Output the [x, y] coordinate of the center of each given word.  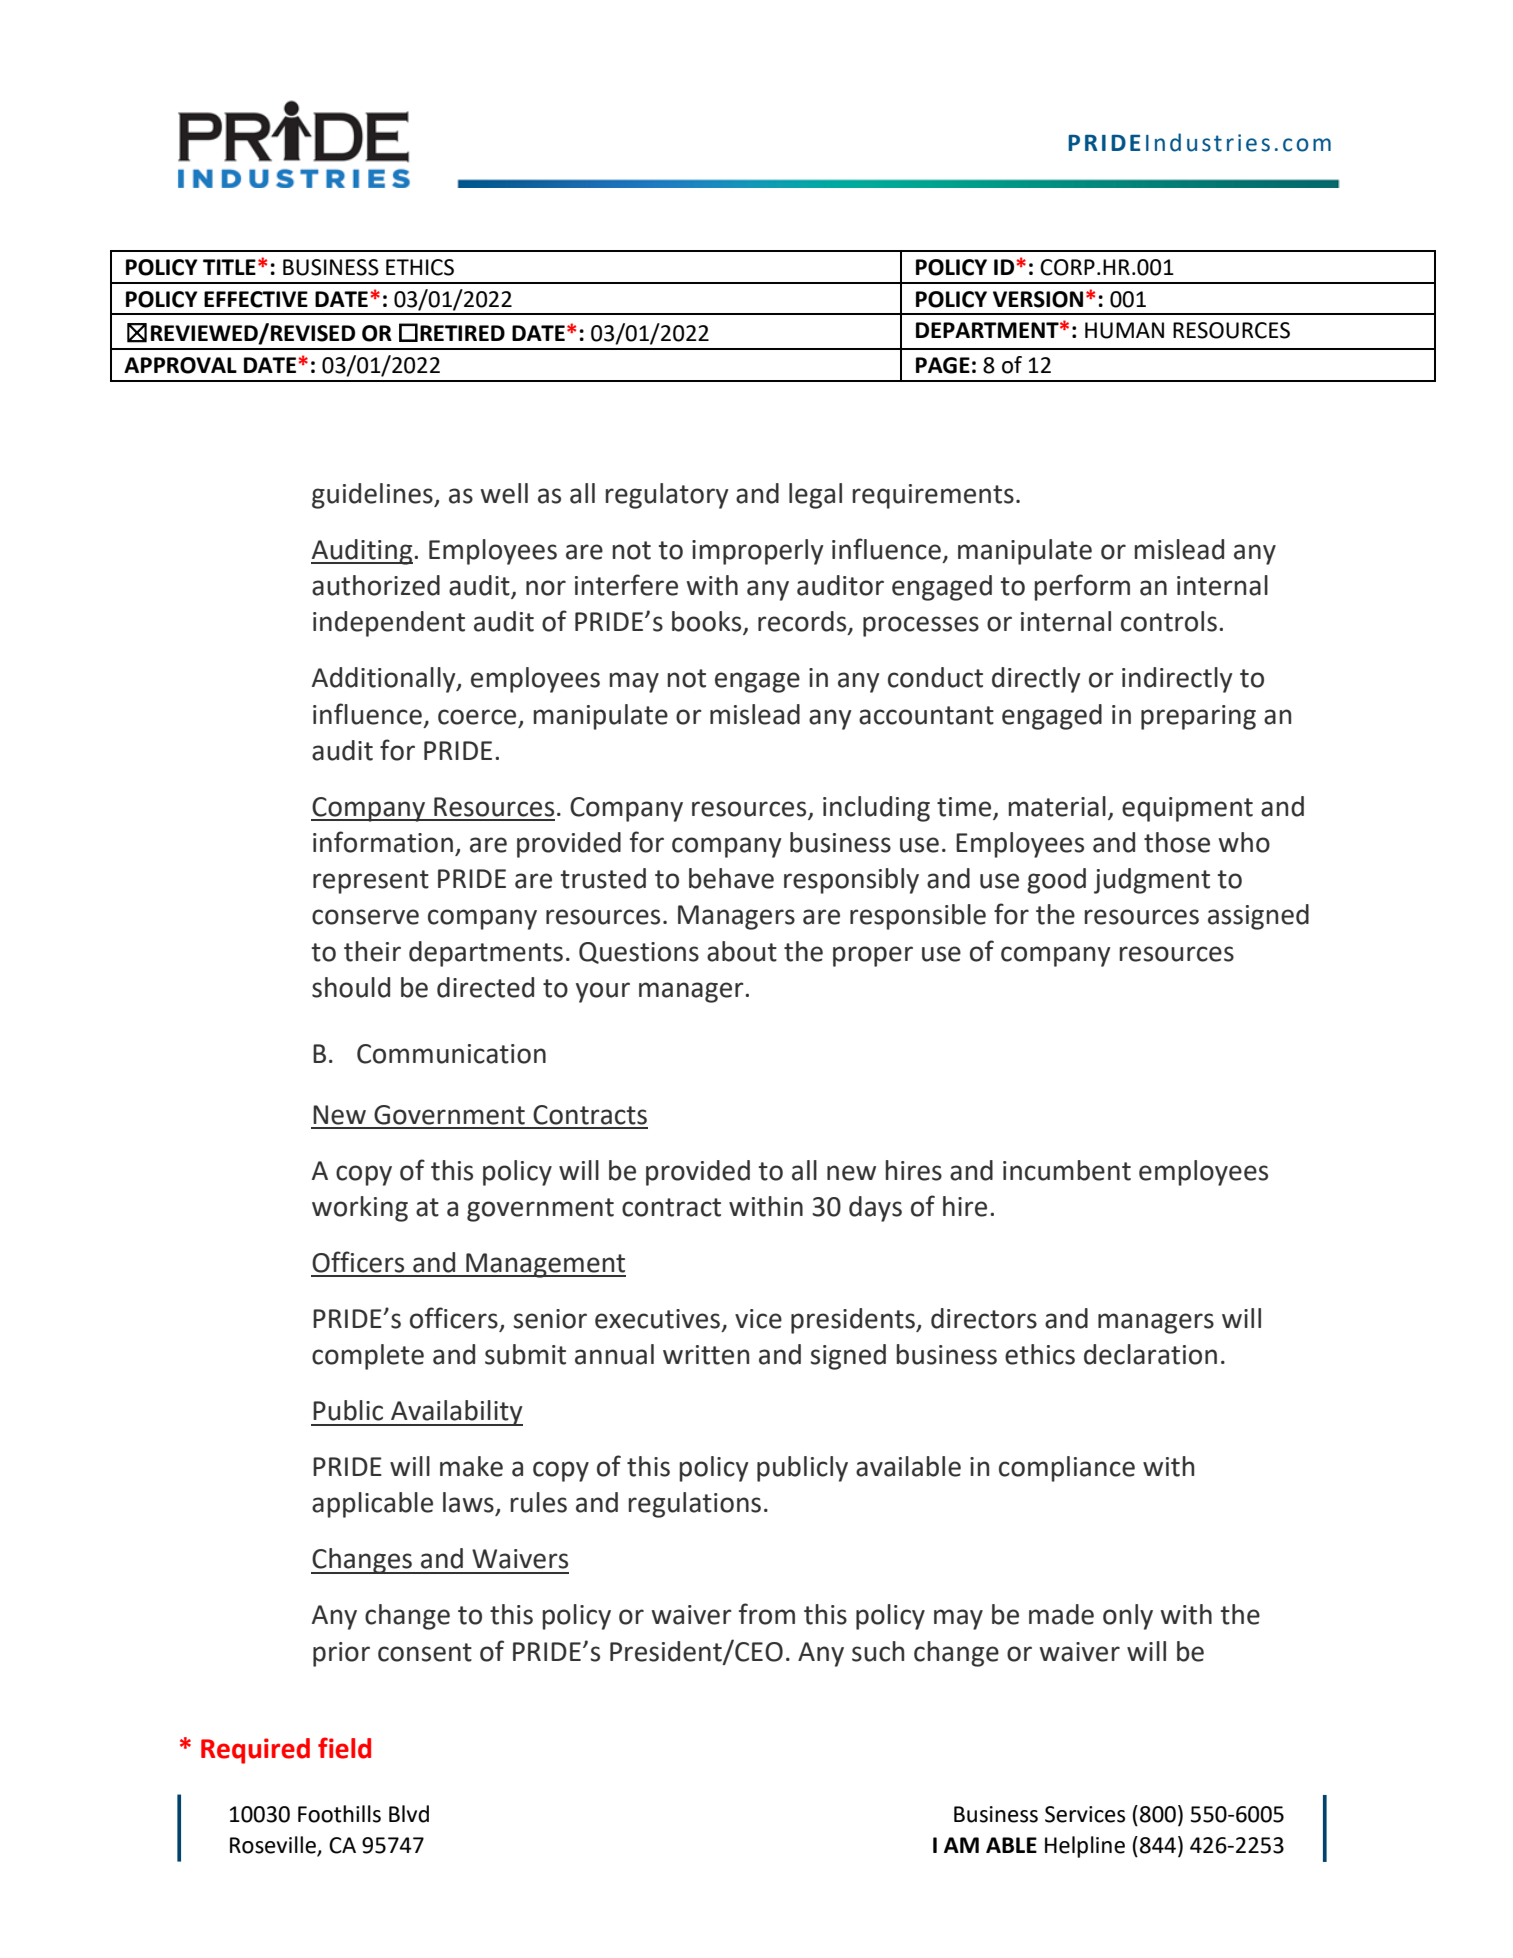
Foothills [339, 1814]
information [383, 842]
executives [659, 1320]
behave [731, 878]
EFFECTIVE [256, 299]
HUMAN [1124, 330]
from [767, 1614]
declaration [1150, 1354]
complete [368, 1357]
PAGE [943, 365]
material [1057, 806]
